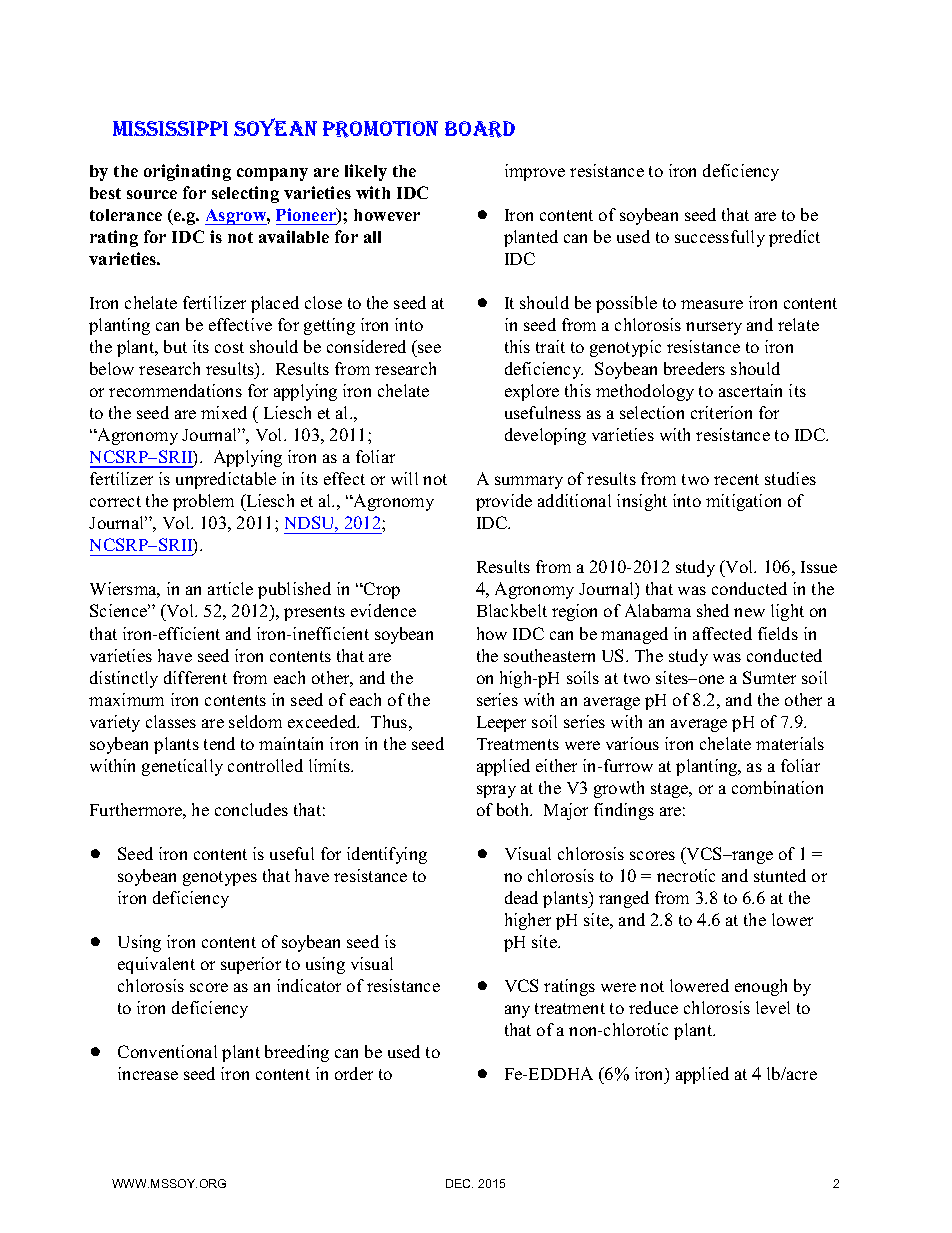  Describe the element at coordinates (480, 129) in the image. I see `BOARD` at that location.
